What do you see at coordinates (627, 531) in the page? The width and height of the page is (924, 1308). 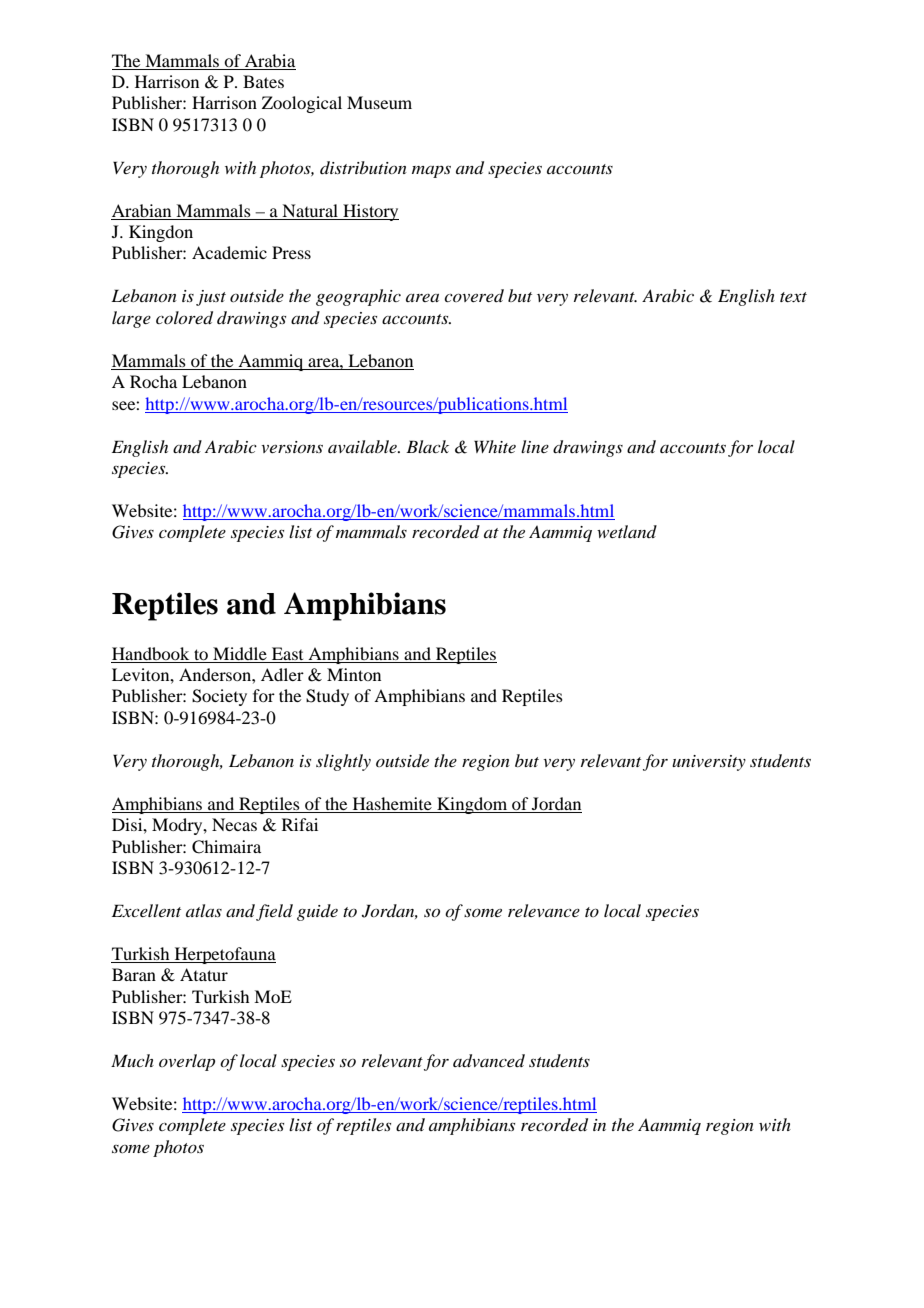 I see `wetland` at bounding box center [627, 531].
